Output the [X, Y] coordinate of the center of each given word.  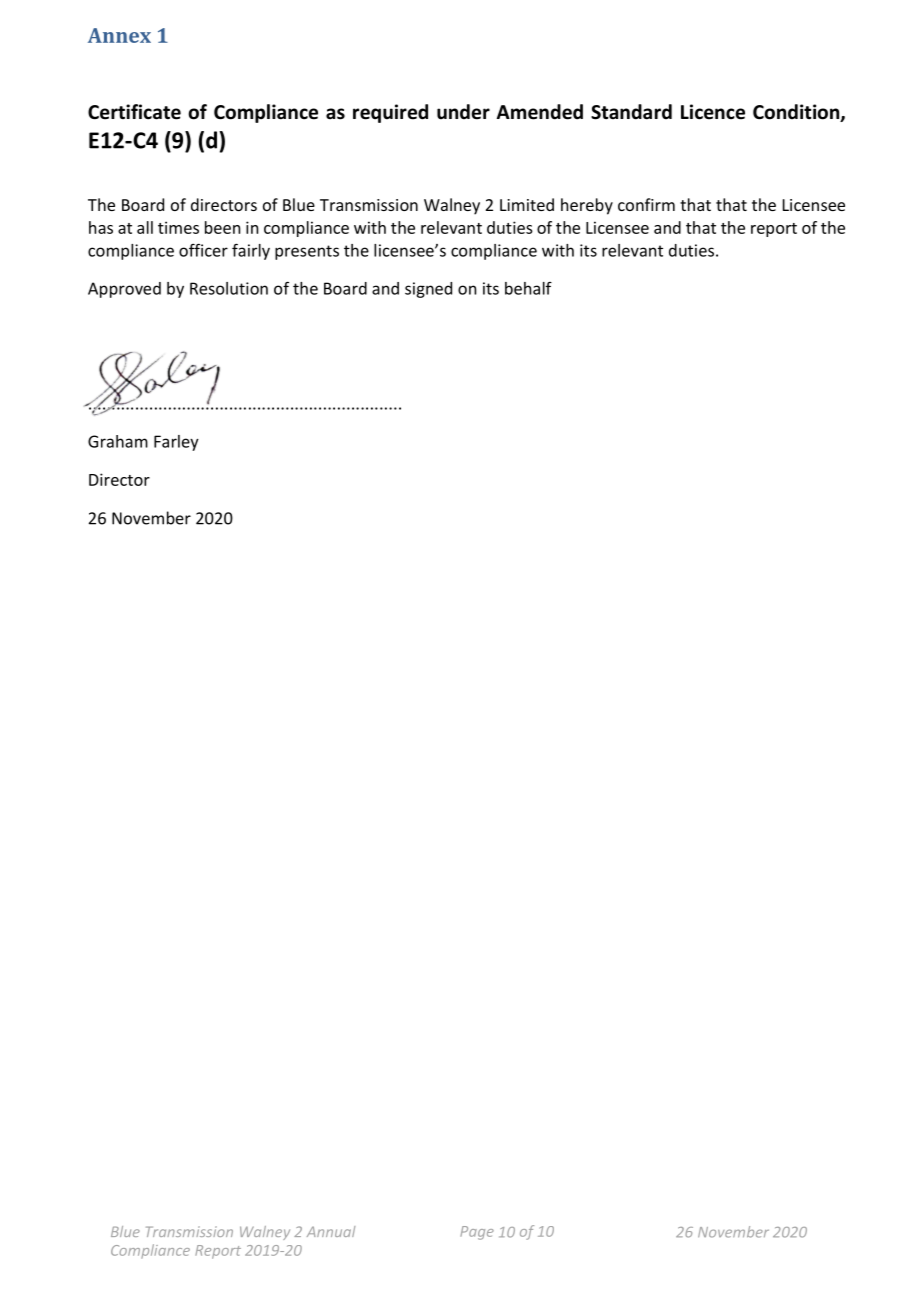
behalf [528, 288]
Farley [176, 443]
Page [477, 1233]
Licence [713, 112]
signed [428, 290]
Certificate [134, 112]
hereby [587, 206]
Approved [124, 290]
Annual [331, 1231]
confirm [646, 204]
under [463, 112]
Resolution [229, 288]
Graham [118, 441]
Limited [527, 204]
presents [307, 252]
